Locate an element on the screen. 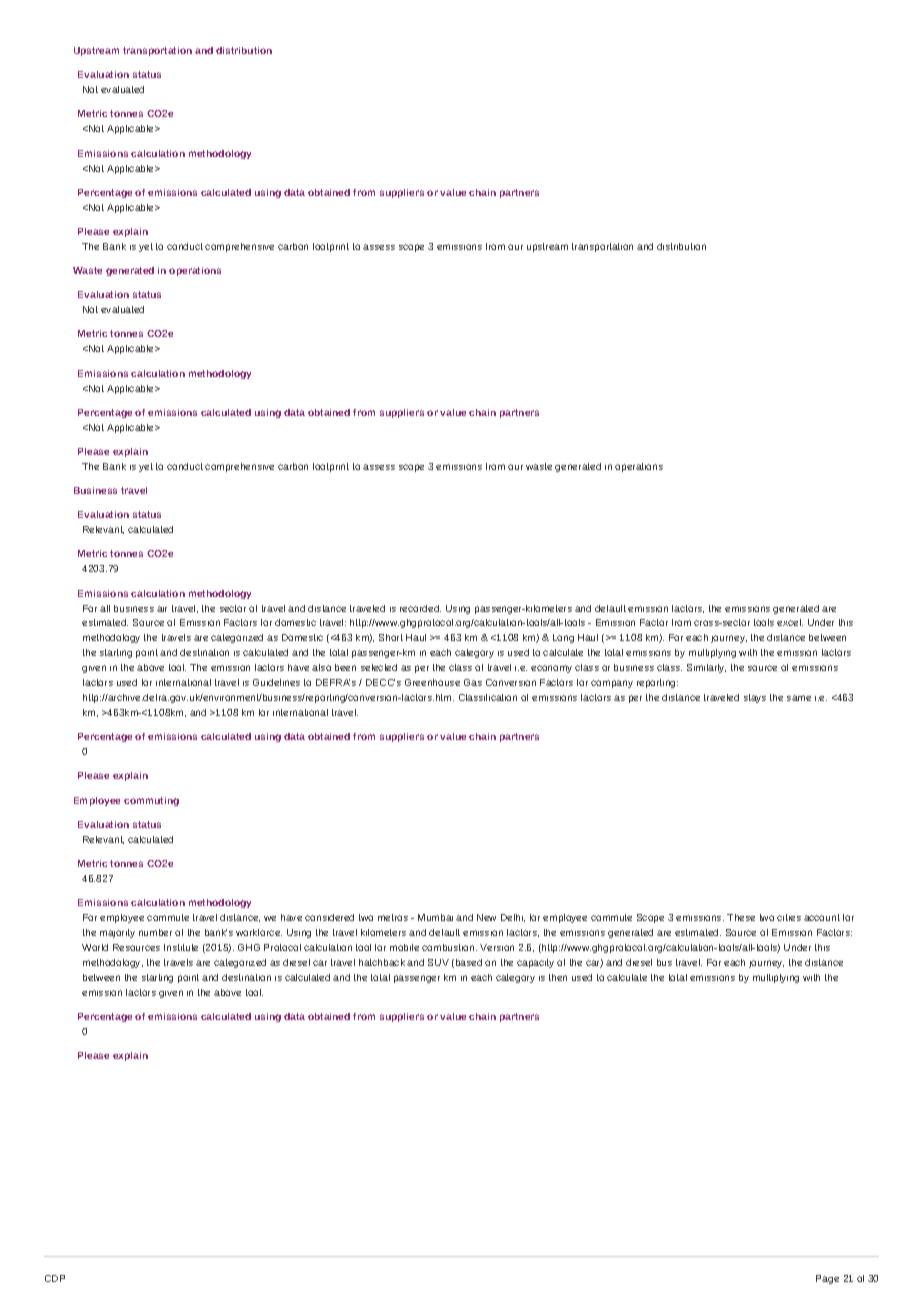 The width and height of the screenshot is (924, 1308). Gas is located at coordinates (473, 682).
